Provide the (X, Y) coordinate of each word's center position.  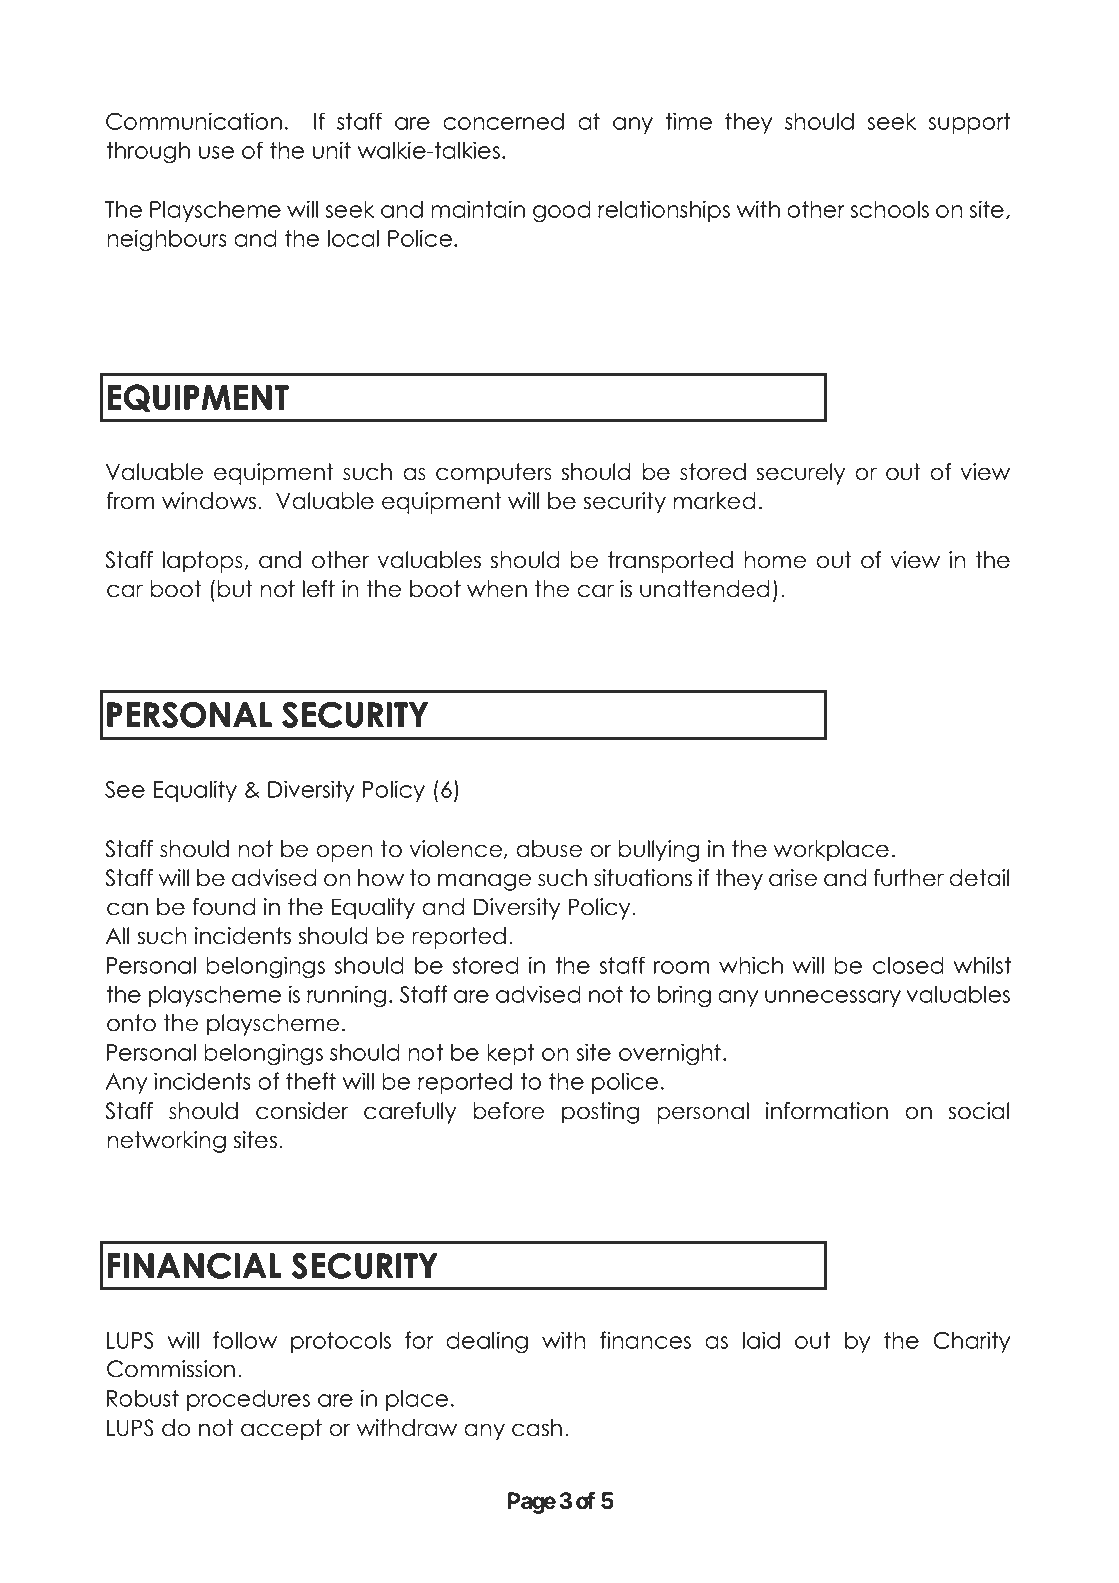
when (497, 589)
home (775, 560)
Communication (194, 121)
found (224, 907)
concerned (503, 121)
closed (908, 965)
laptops (203, 562)
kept (510, 1054)
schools (890, 209)
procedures (248, 1400)
